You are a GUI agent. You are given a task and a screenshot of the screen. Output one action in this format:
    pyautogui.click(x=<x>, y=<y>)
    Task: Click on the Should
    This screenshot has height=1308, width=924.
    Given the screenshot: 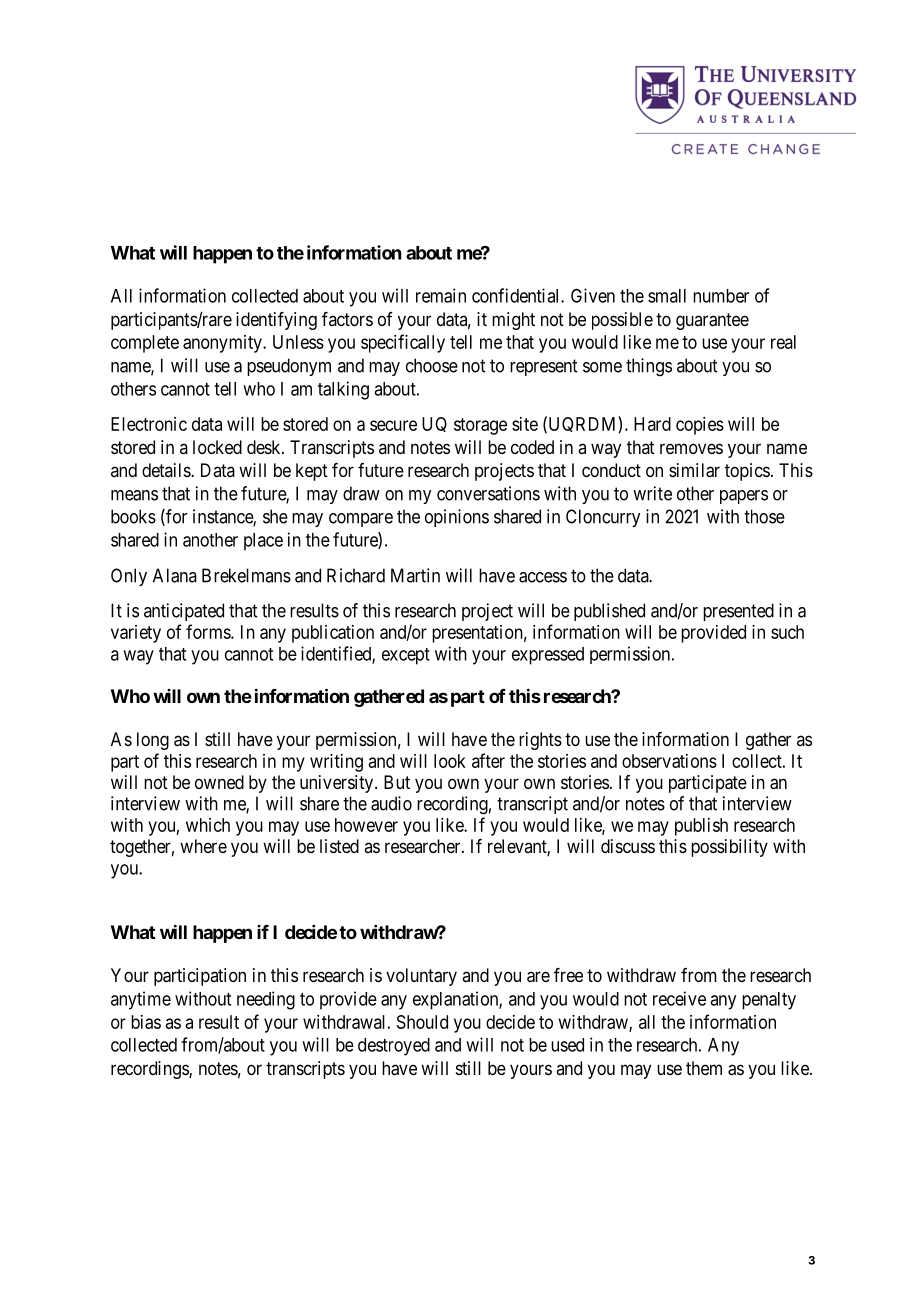 What is the action you would take?
    pyautogui.click(x=422, y=1022)
